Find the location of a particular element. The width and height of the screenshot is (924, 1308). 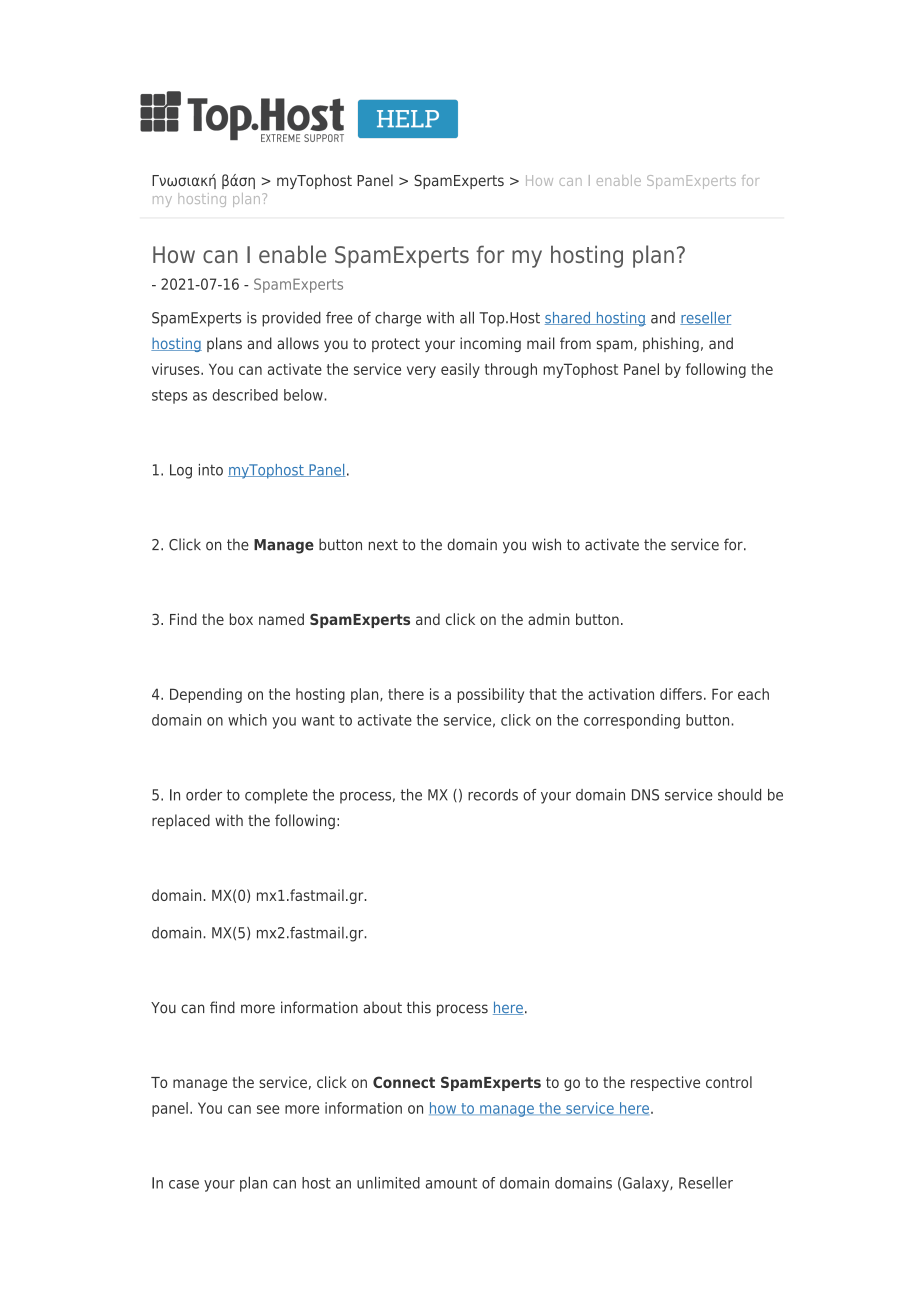

amount is located at coordinates (451, 1183).
